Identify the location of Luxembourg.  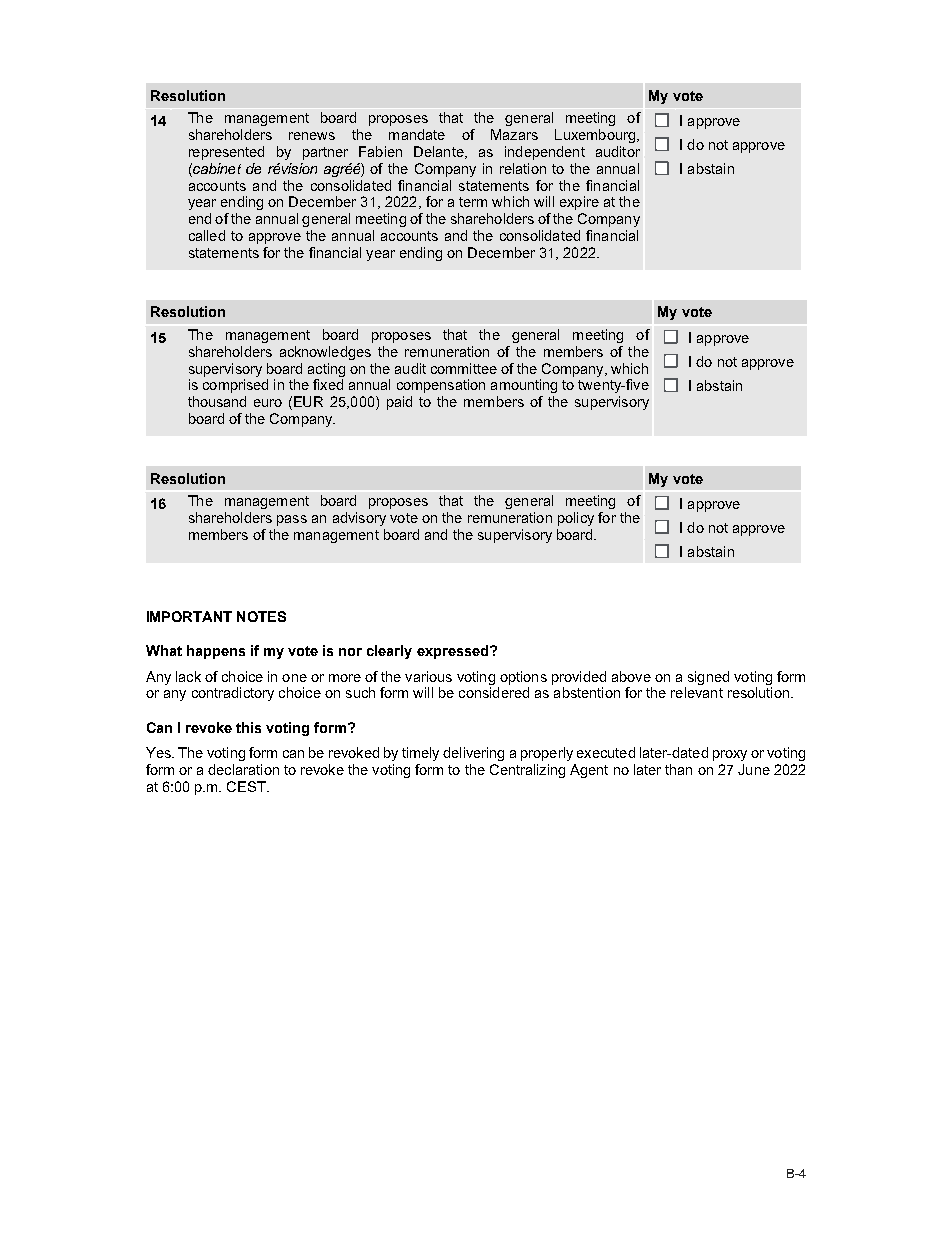
(595, 136).
